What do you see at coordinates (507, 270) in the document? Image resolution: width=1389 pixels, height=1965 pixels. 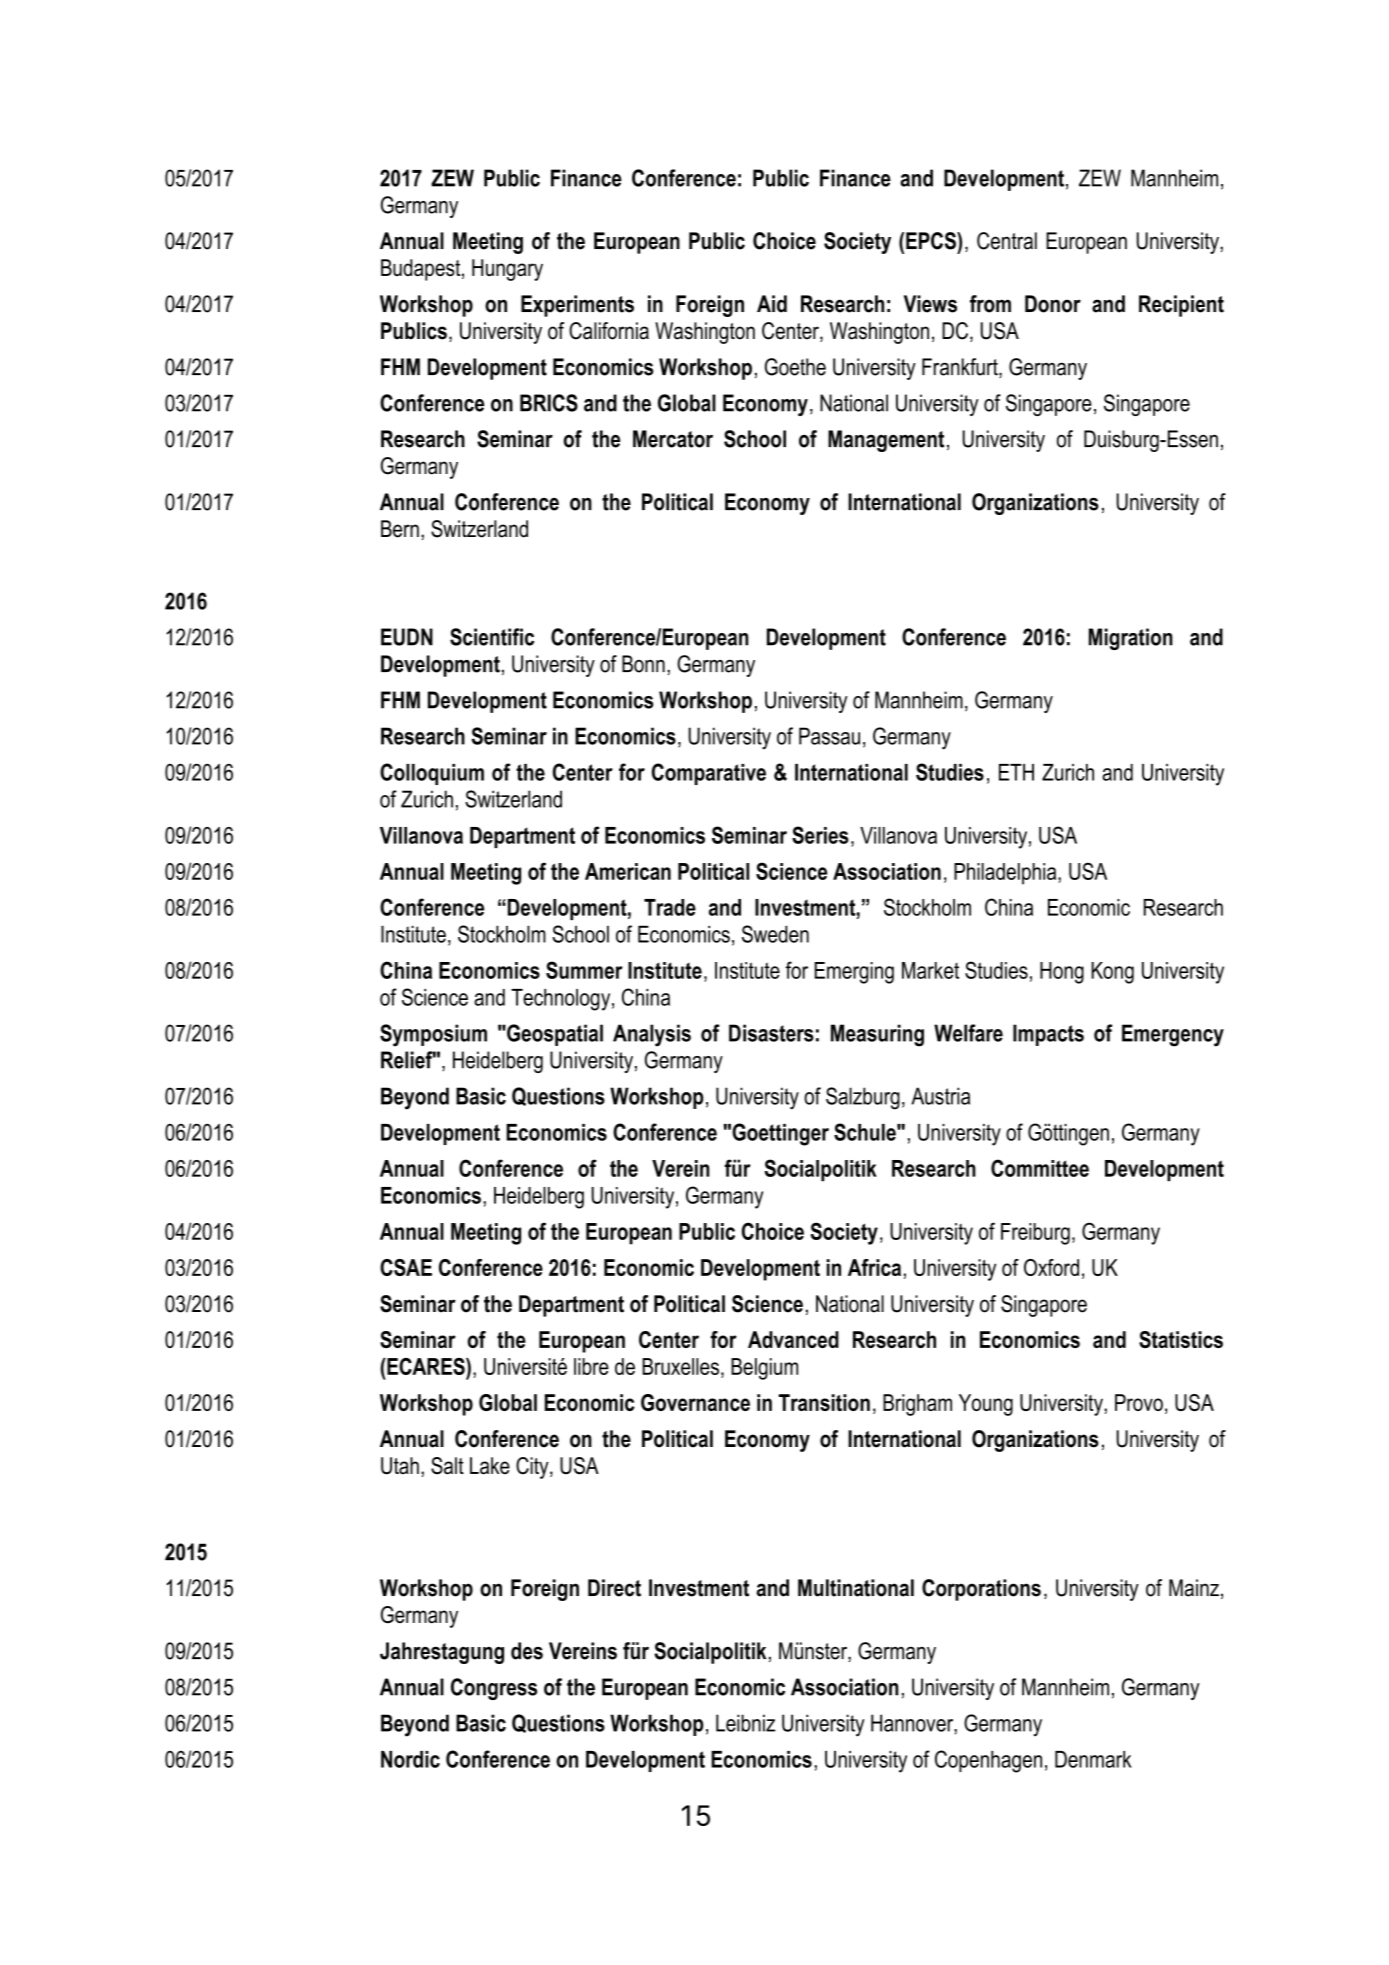 I see `Hungary` at bounding box center [507, 270].
